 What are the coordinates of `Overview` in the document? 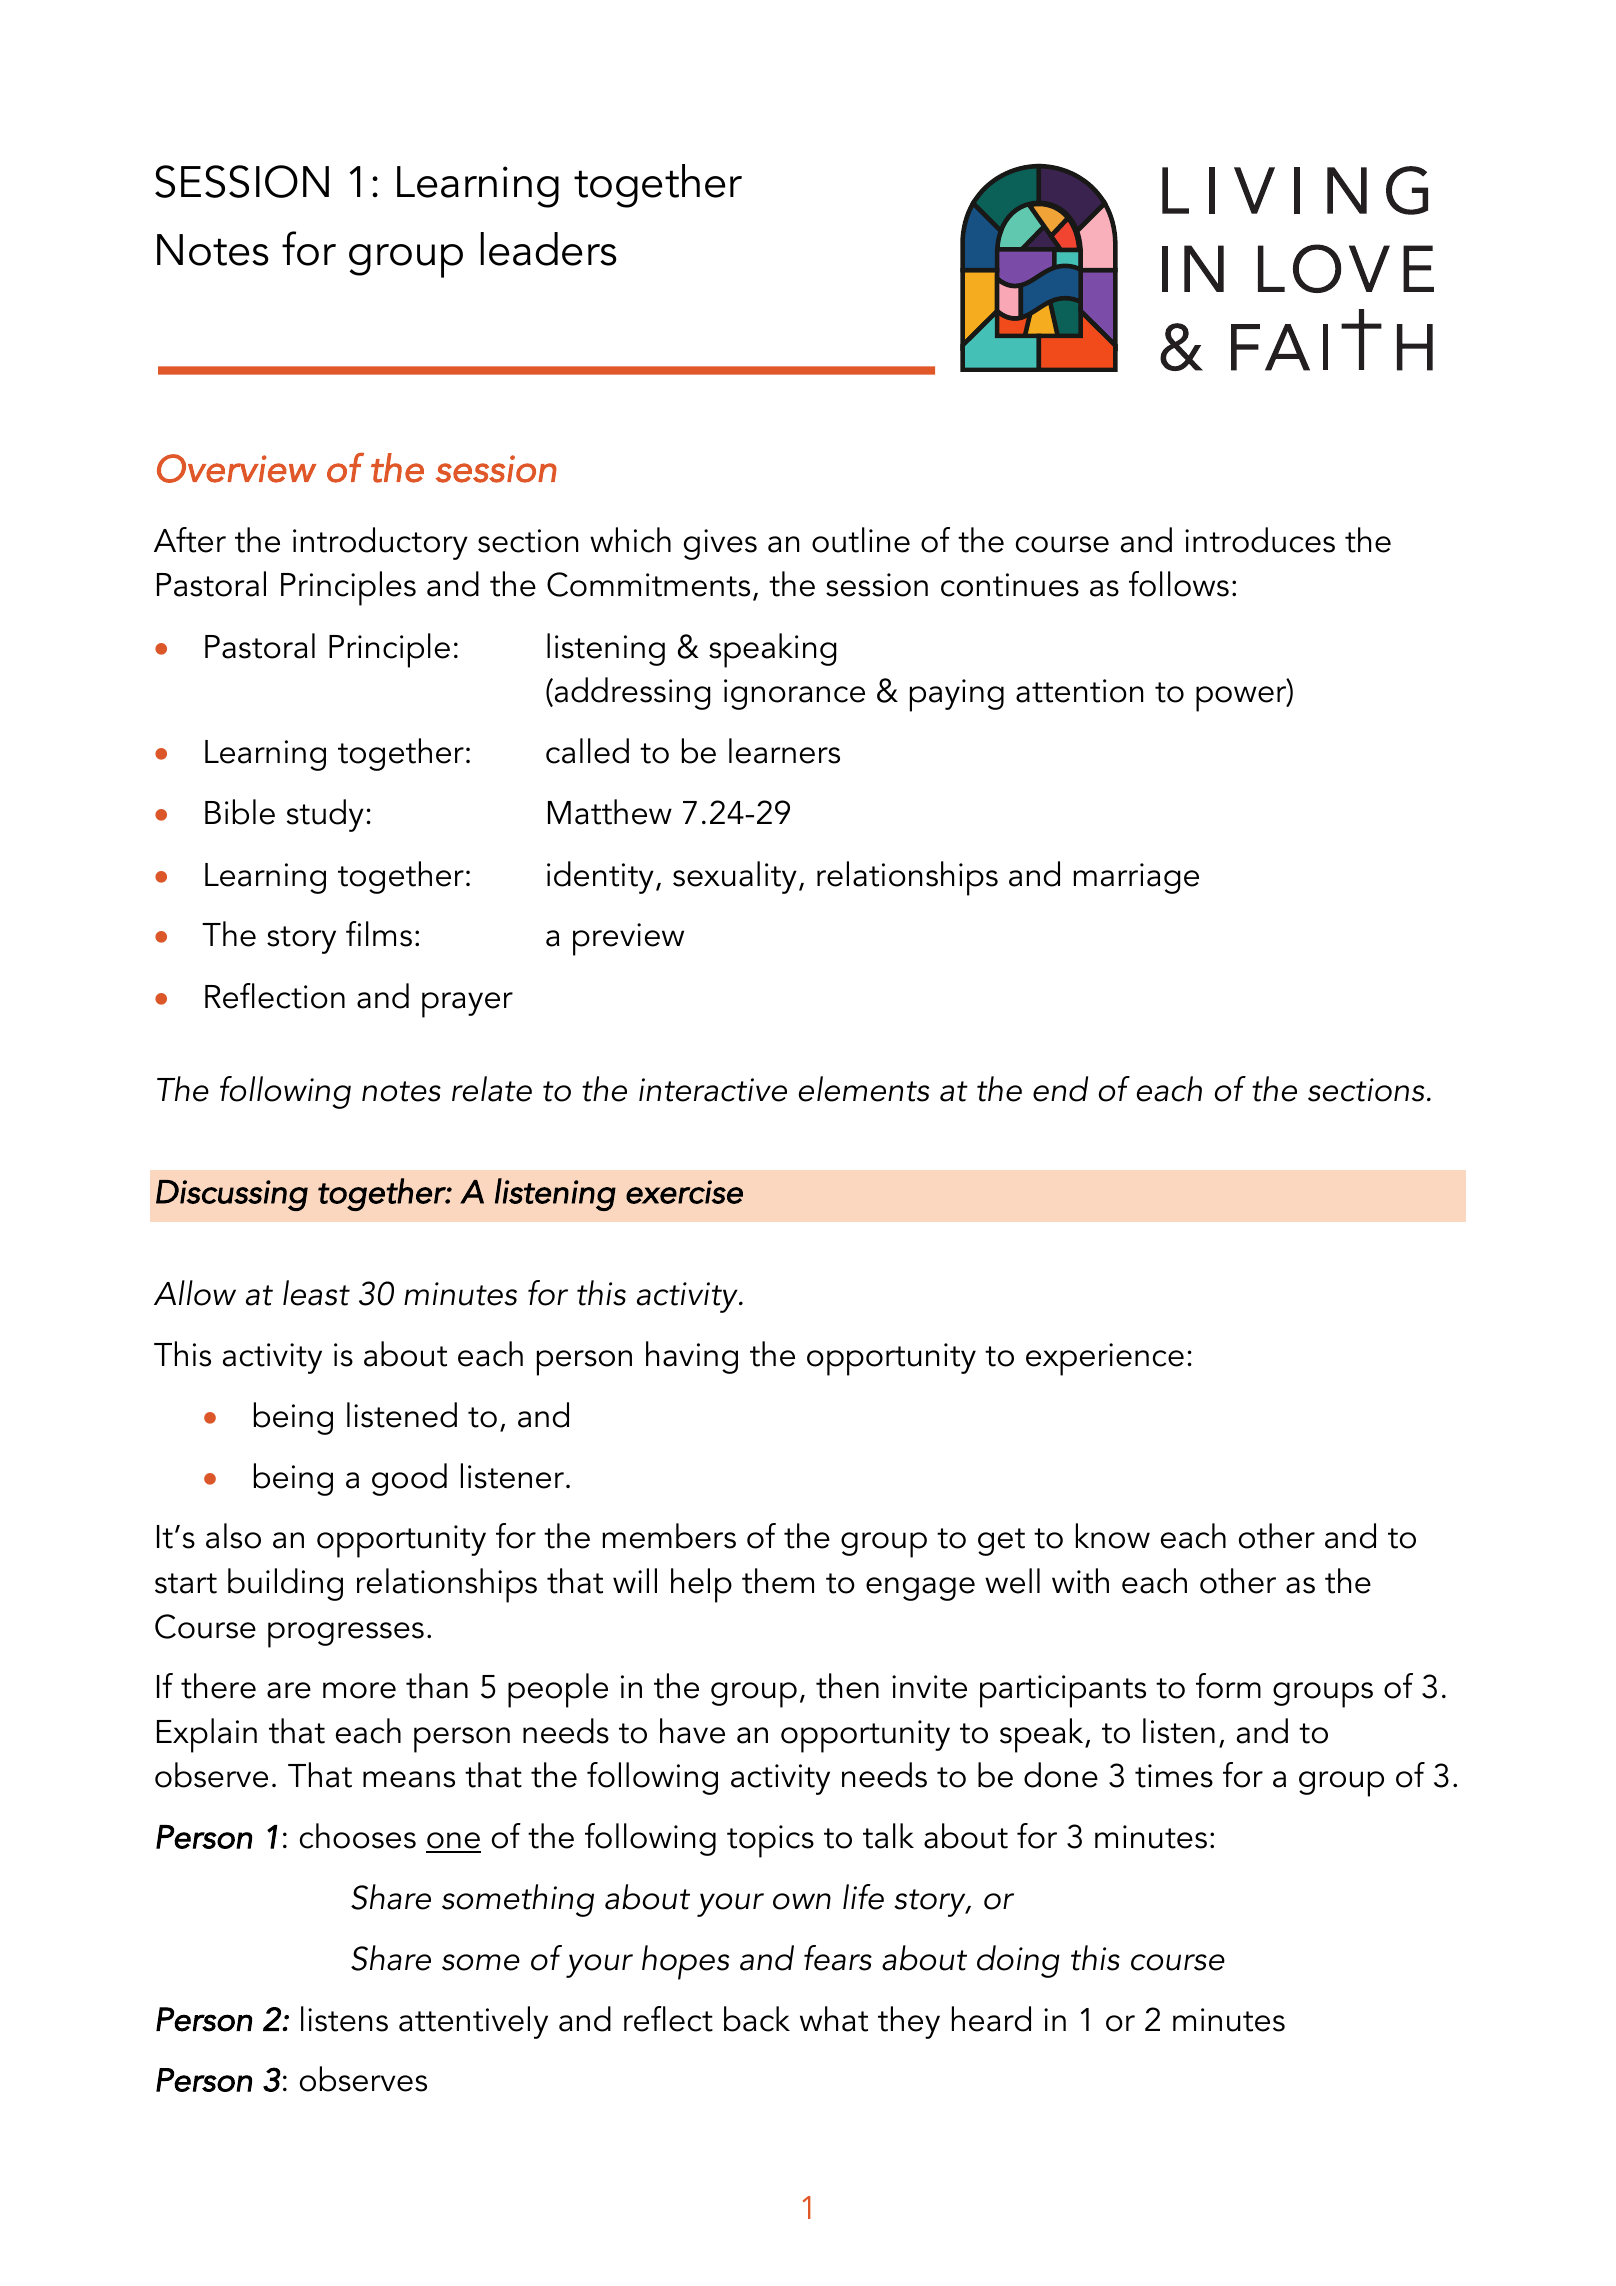 It's located at (236, 468).
